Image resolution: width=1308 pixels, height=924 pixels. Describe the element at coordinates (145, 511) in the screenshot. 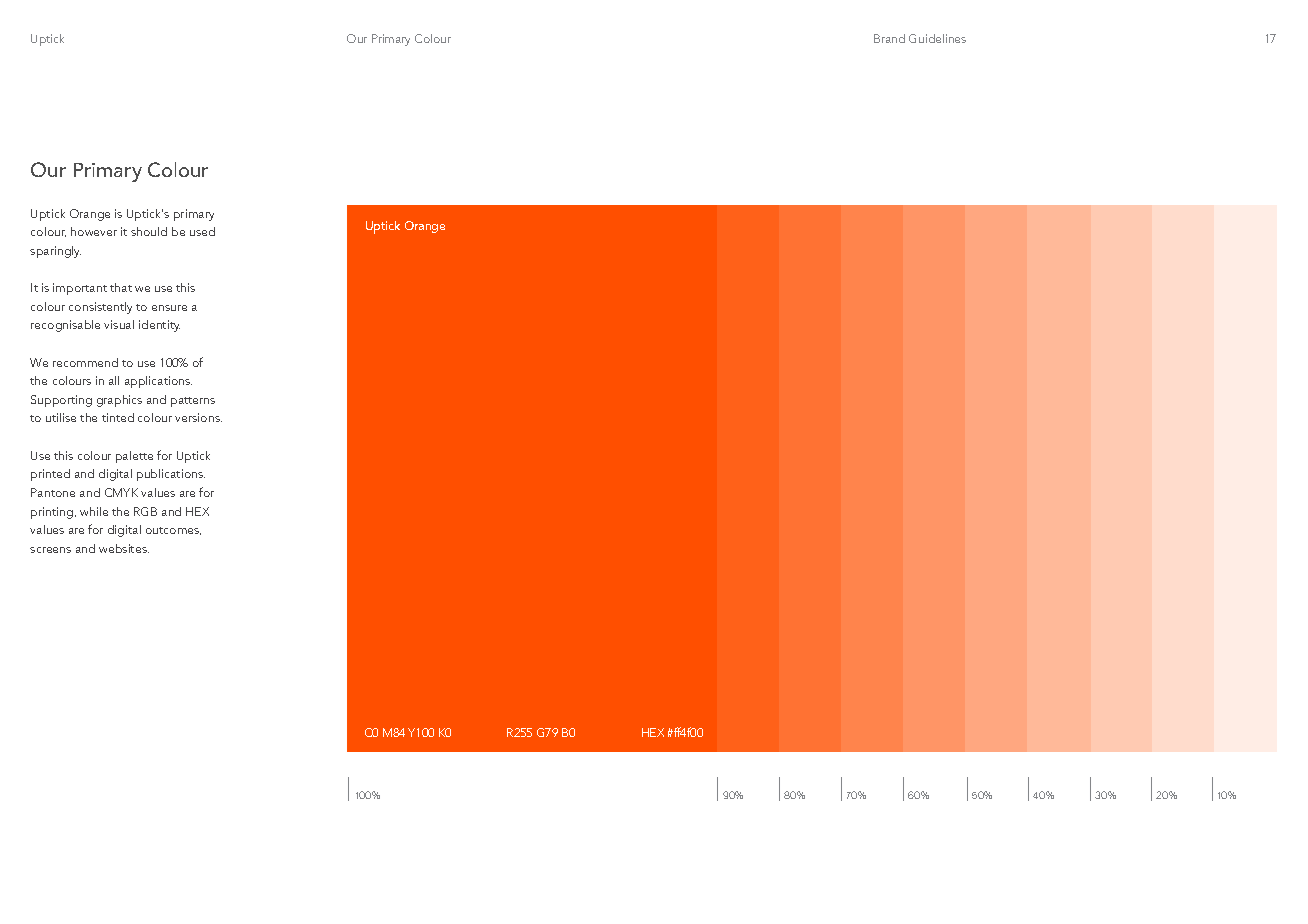

I see `RGB` at that location.
